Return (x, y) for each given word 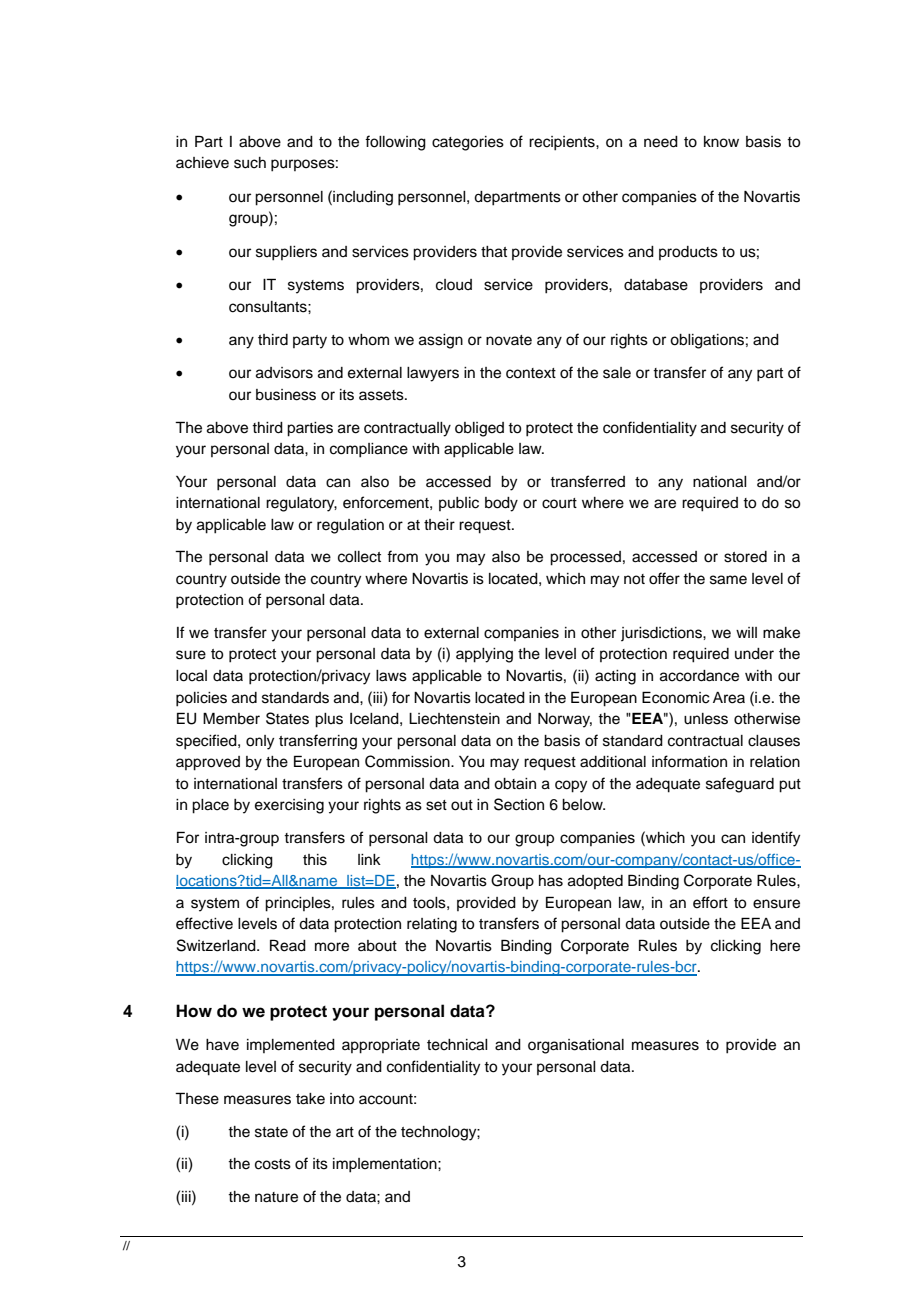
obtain (515, 784)
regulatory (301, 504)
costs (273, 1164)
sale (617, 373)
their (439, 525)
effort (710, 902)
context (531, 373)
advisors (284, 373)
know (721, 142)
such (250, 163)
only (260, 742)
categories (468, 143)
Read (288, 945)
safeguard (740, 785)
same (728, 580)
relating (432, 925)
